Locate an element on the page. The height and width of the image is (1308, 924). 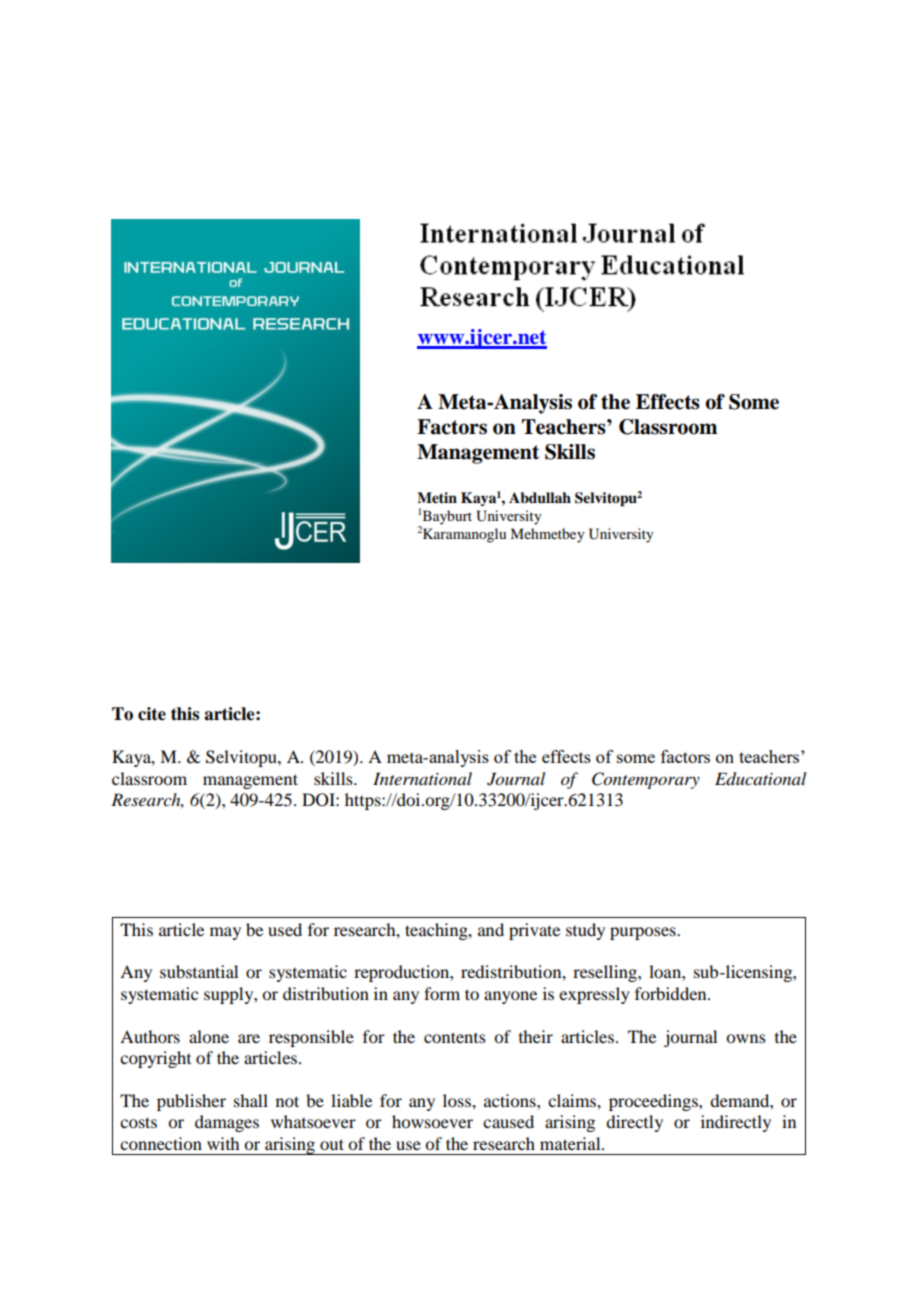
purposes is located at coordinates (644, 933).
